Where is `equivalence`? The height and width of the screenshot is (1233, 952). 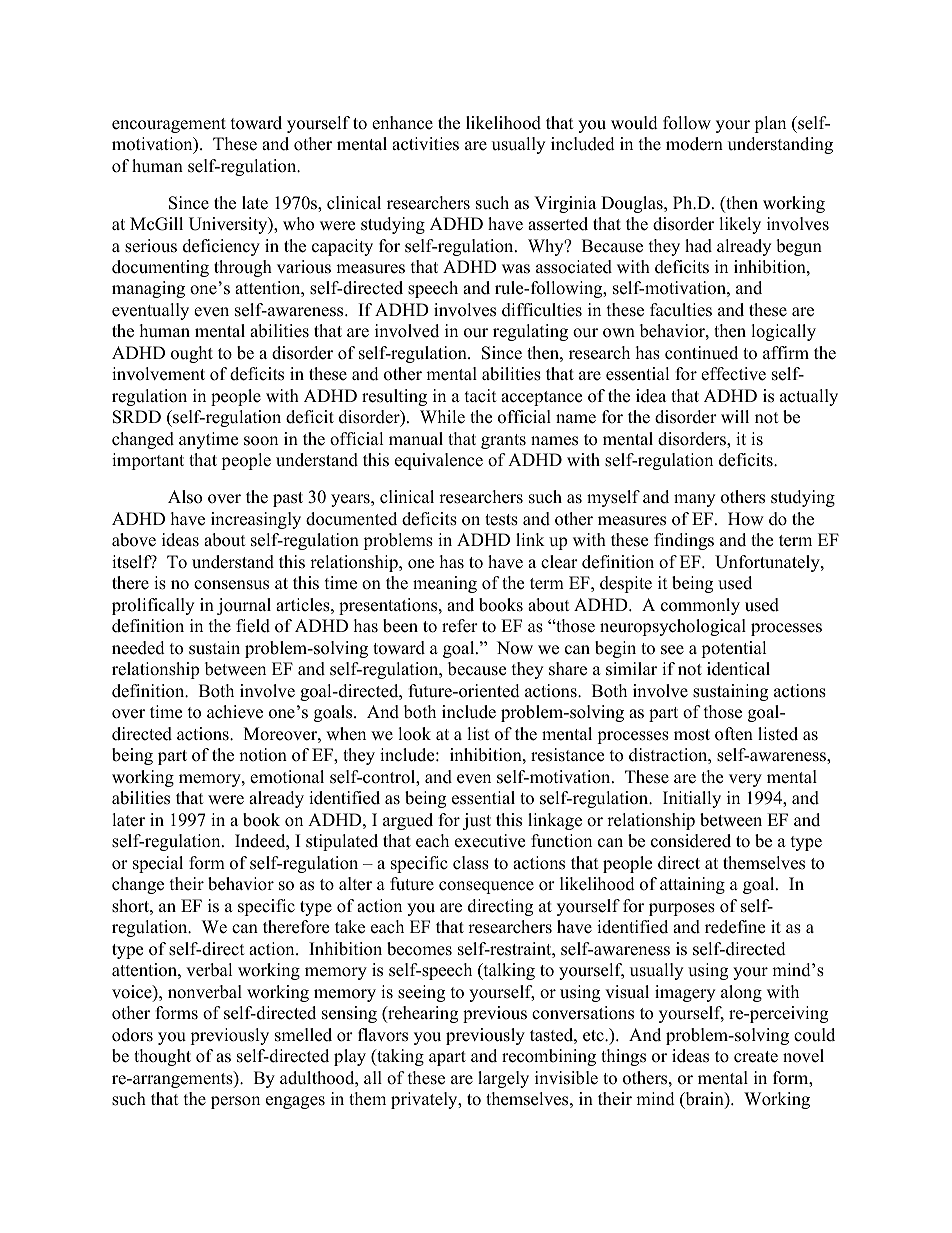 equivalence is located at coordinates (439, 461).
